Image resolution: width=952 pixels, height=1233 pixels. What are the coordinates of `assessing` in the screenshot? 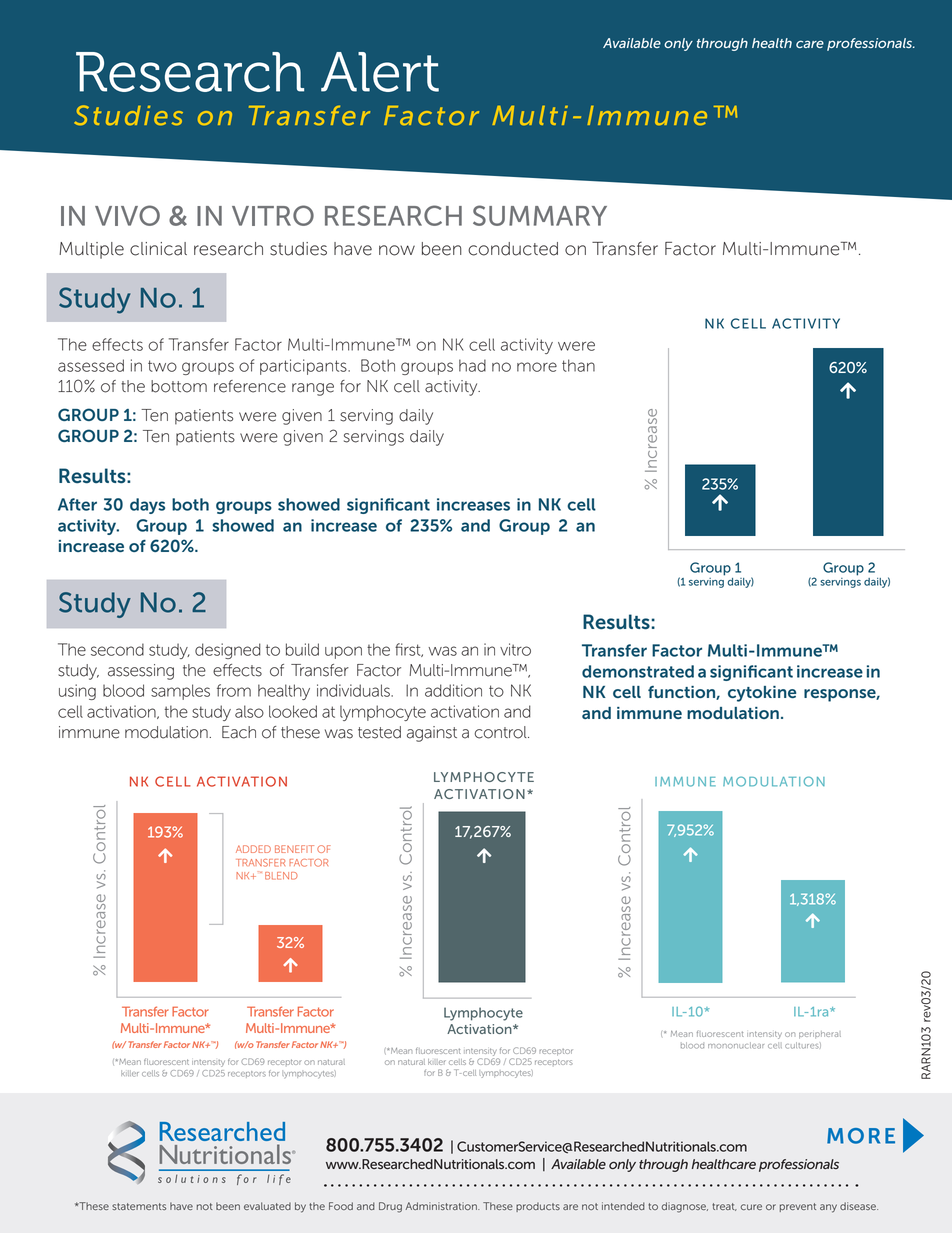 It's located at (141, 672).
